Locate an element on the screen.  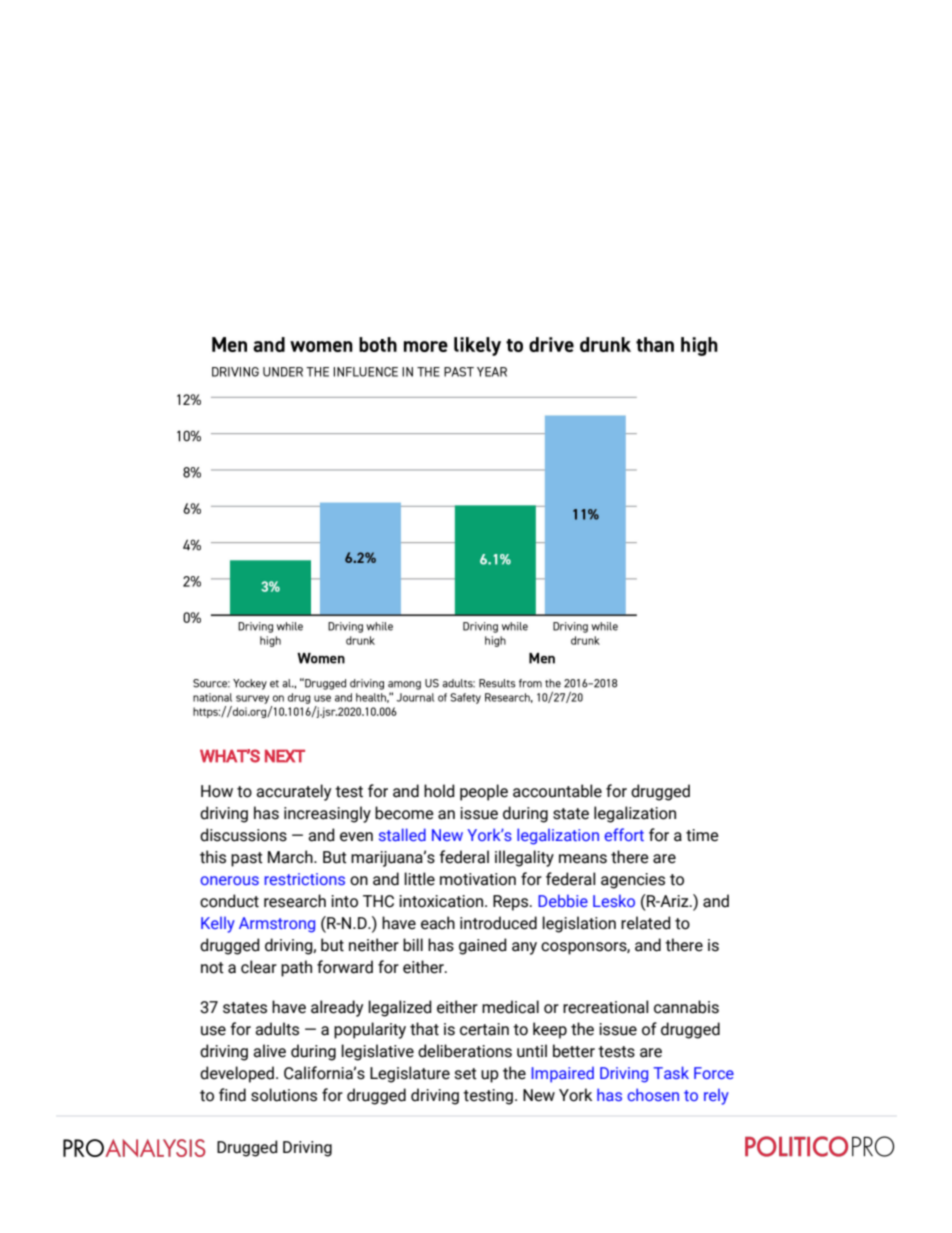
solutions is located at coordinates (284, 1095).
